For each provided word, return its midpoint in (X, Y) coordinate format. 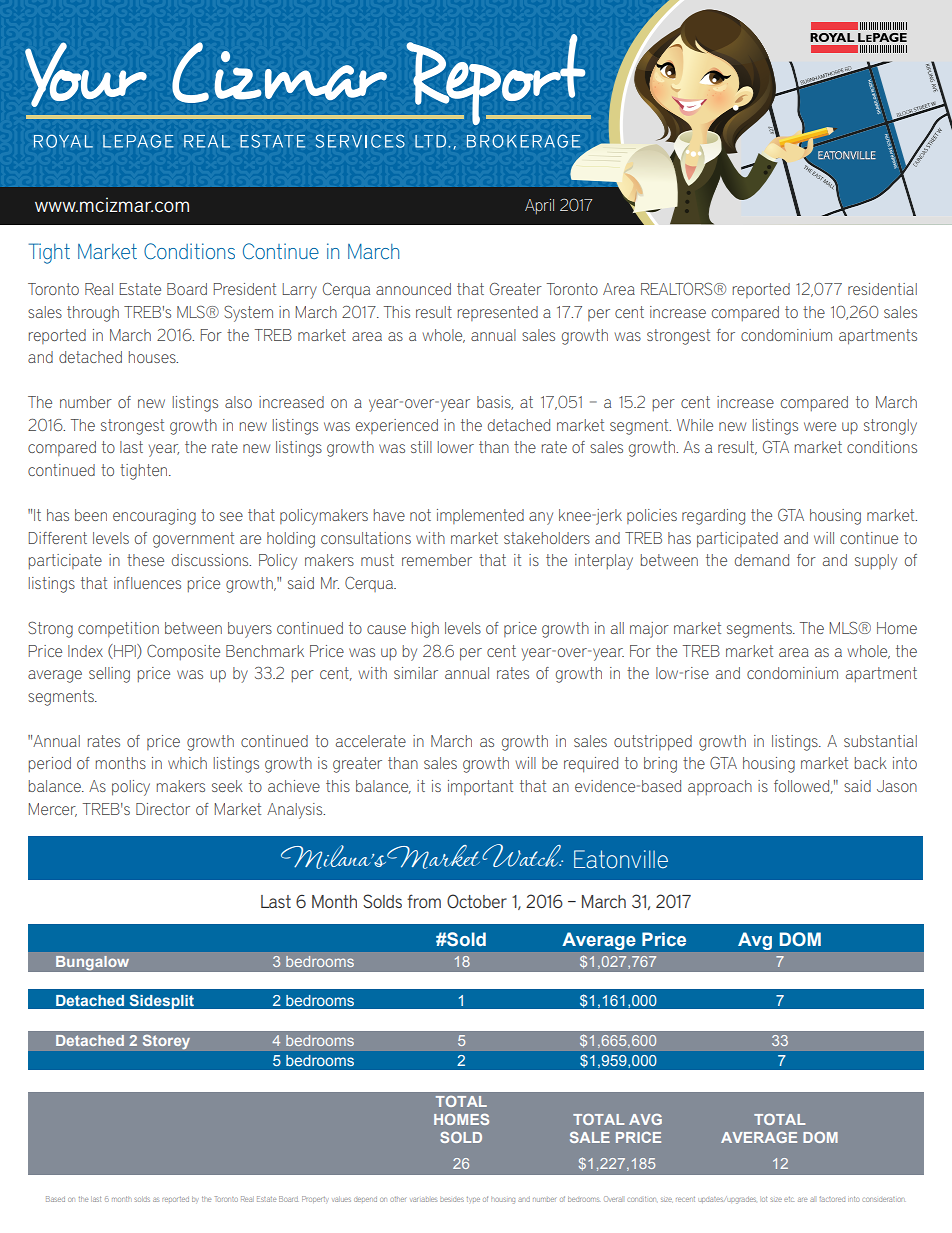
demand (762, 560)
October (477, 901)
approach (720, 787)
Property (315, 1199)
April (539, 207)
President (245, 289)
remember (437, 560)
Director (163, 809)
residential (882, 289)
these (145, 560)
